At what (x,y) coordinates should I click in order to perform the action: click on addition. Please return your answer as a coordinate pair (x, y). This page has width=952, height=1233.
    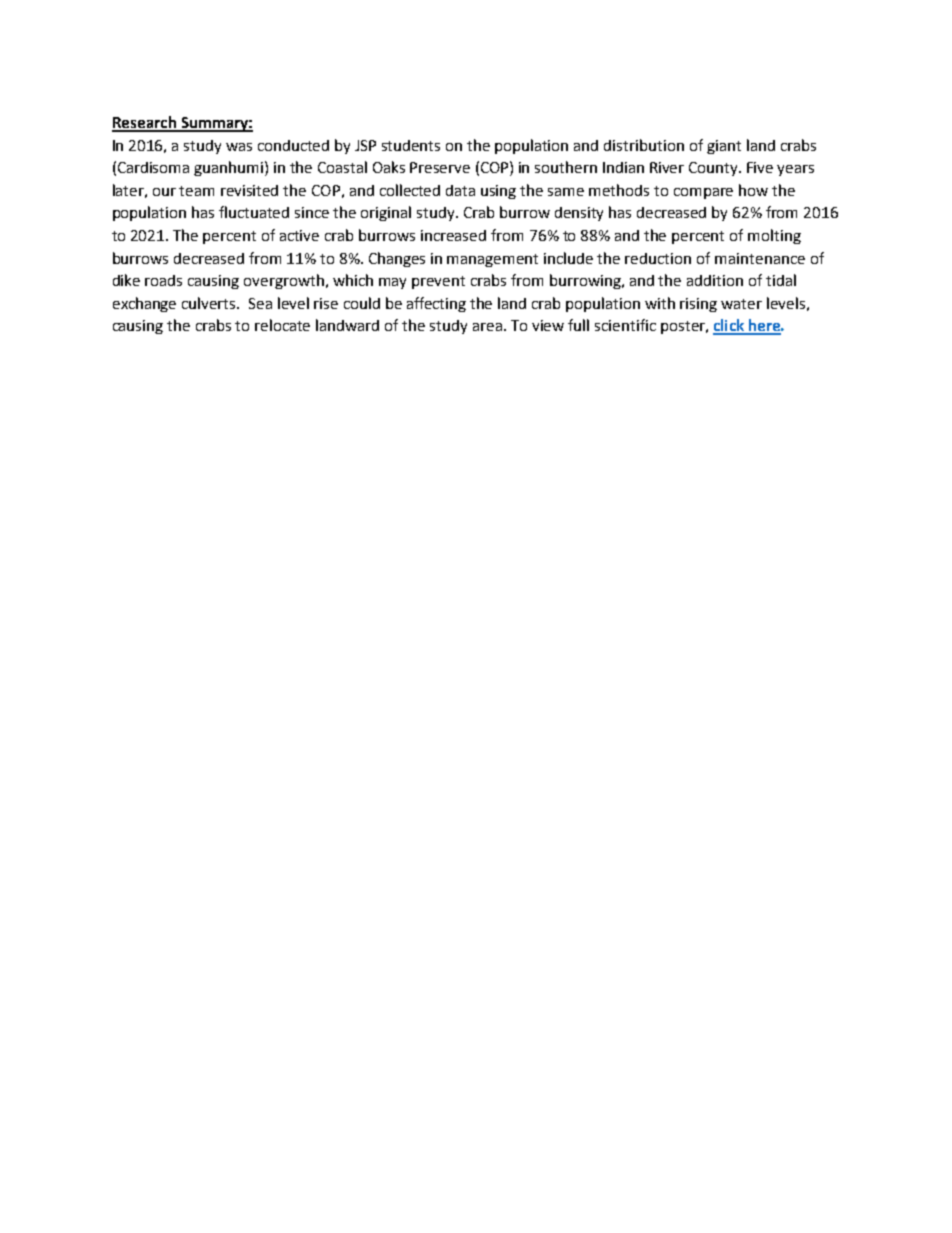
    Looking at the image, I should click on (715, 280).
